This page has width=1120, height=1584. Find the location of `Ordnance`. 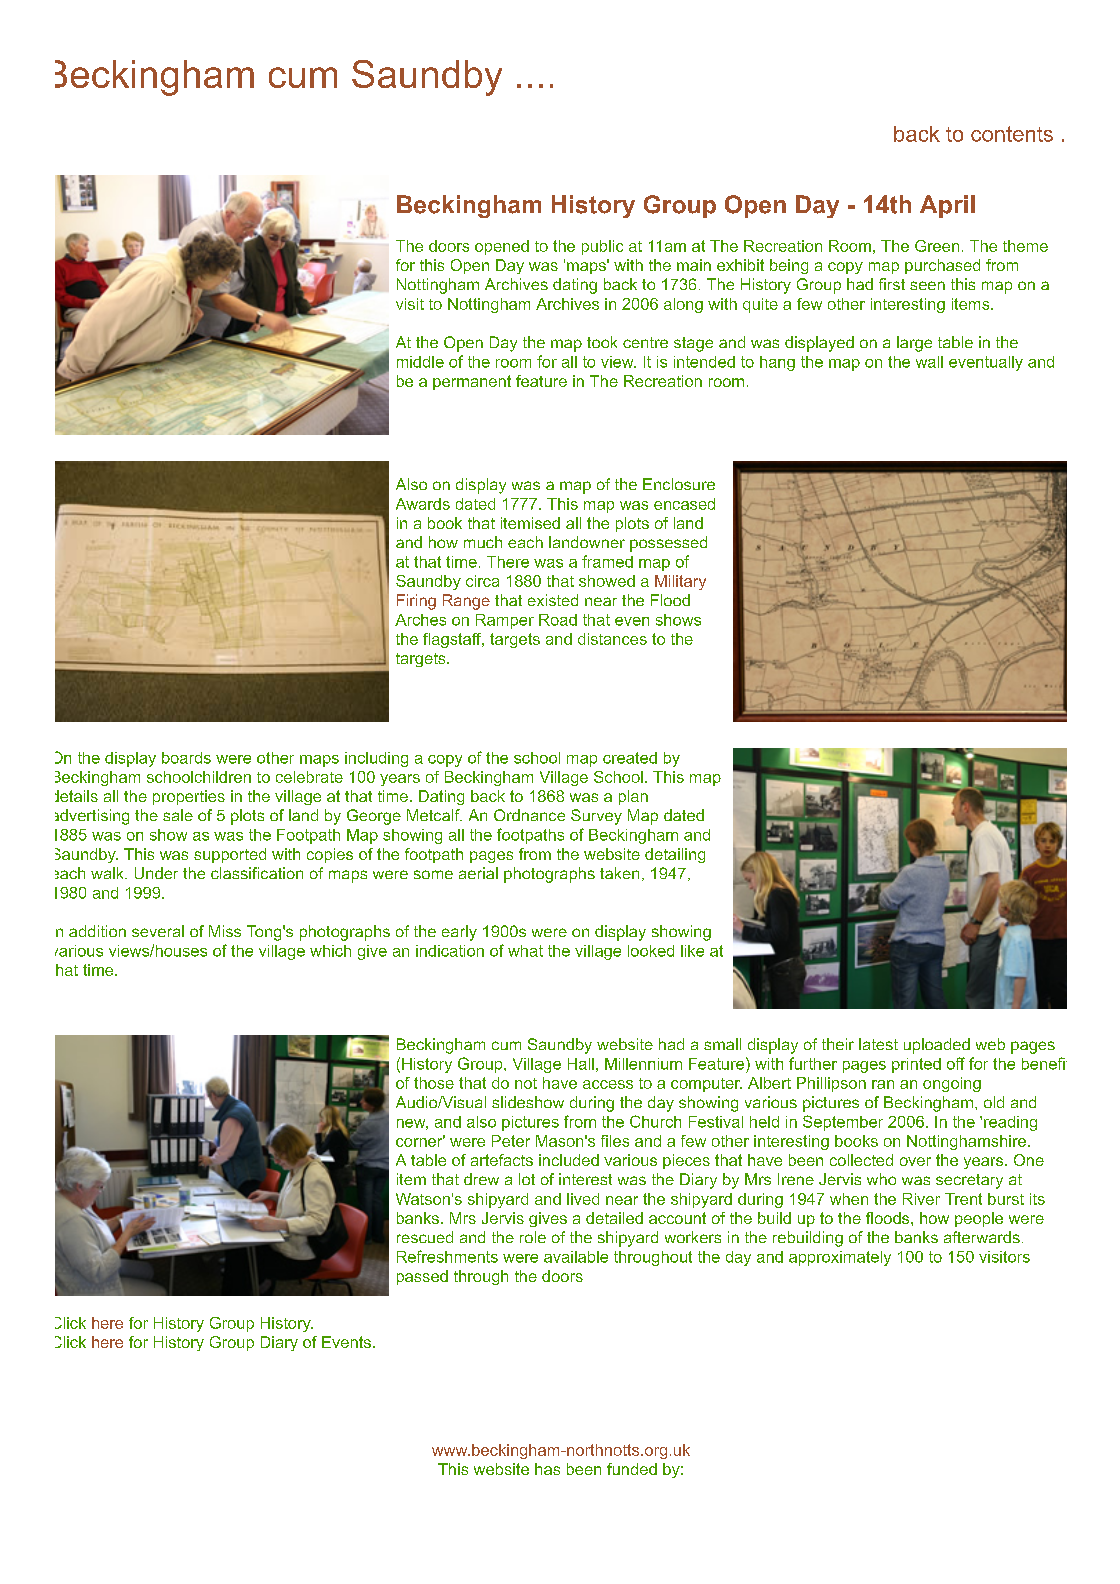

Ordnance is located at coordinates (529, 815).
